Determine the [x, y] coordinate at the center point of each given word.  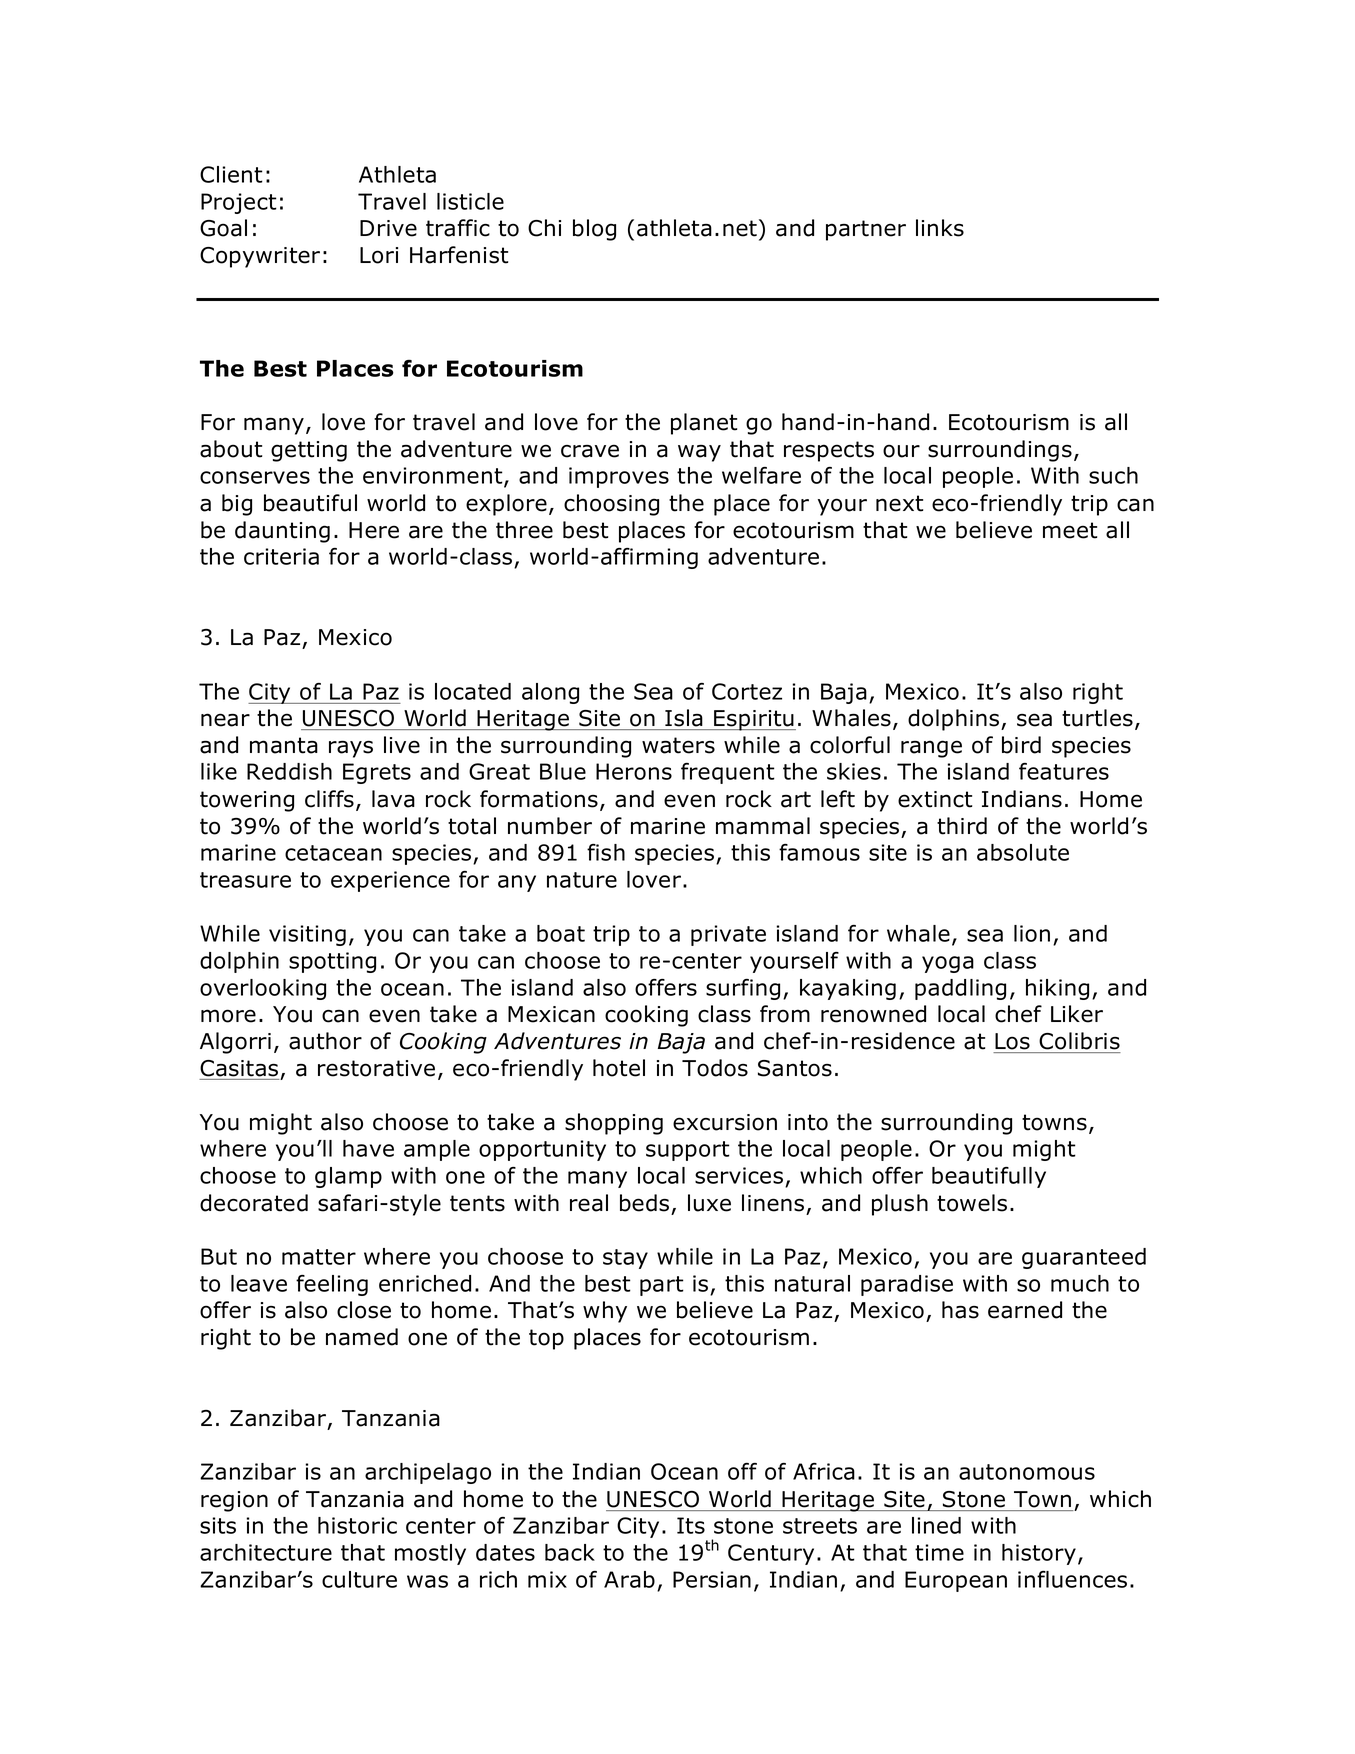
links [940, 228]
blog [594, 230]
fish [606, 852]
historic [357, 1525]
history [1040, 1554]
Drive [388, 228]
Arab [629, 1579]
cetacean [333, 853]
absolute [1023, 852]
